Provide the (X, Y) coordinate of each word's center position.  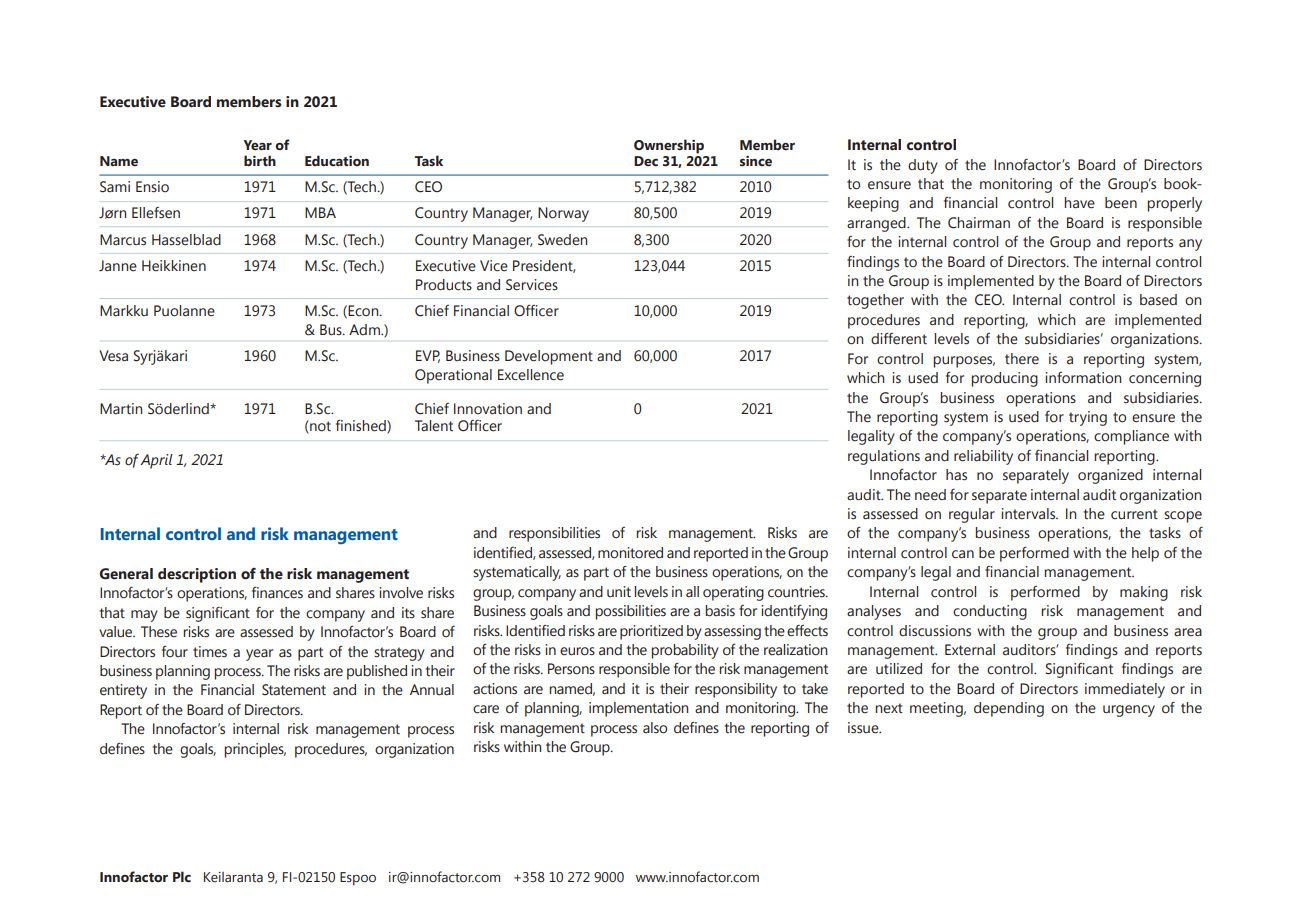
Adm (365, 329)
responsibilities (554, 534)
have (1079, 203)
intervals (1029, 514)
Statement (294, 690)
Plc (182, 877)
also (655, 728)
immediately (1125, 690)
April (156, 461)
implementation (638, 709)
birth (260, 160)
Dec (646, 161)
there (1022, 359)
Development (549, 357)
